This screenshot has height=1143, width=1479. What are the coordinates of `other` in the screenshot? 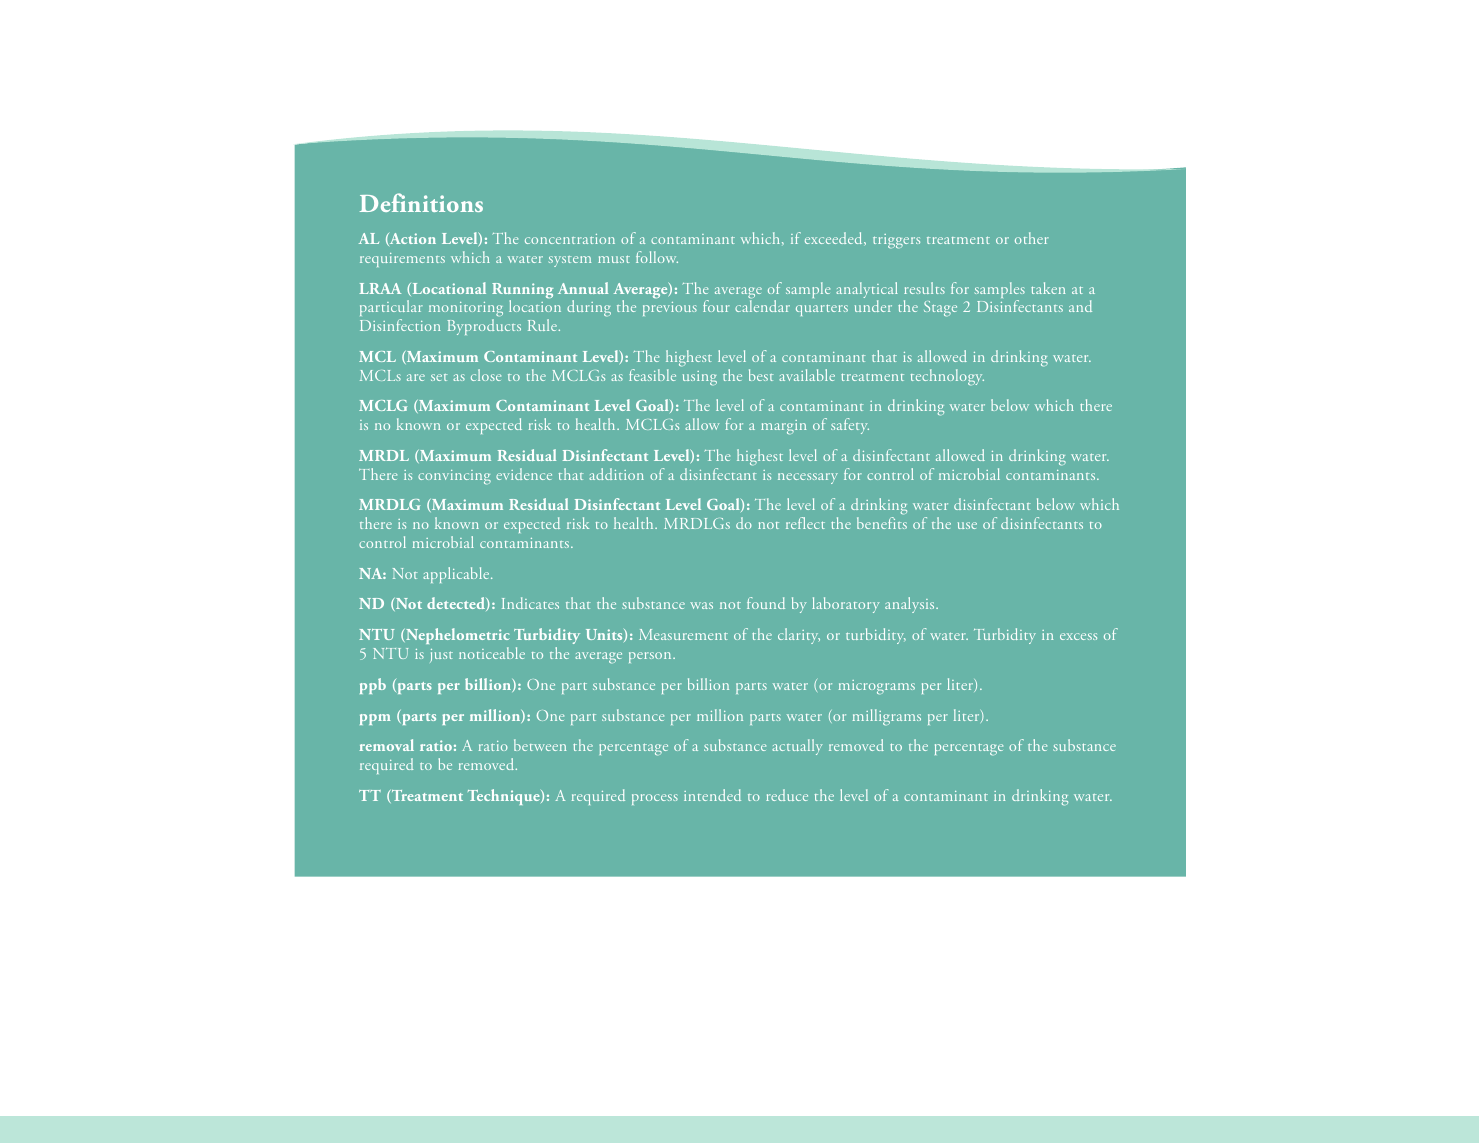 It's located at (1032, 238).
